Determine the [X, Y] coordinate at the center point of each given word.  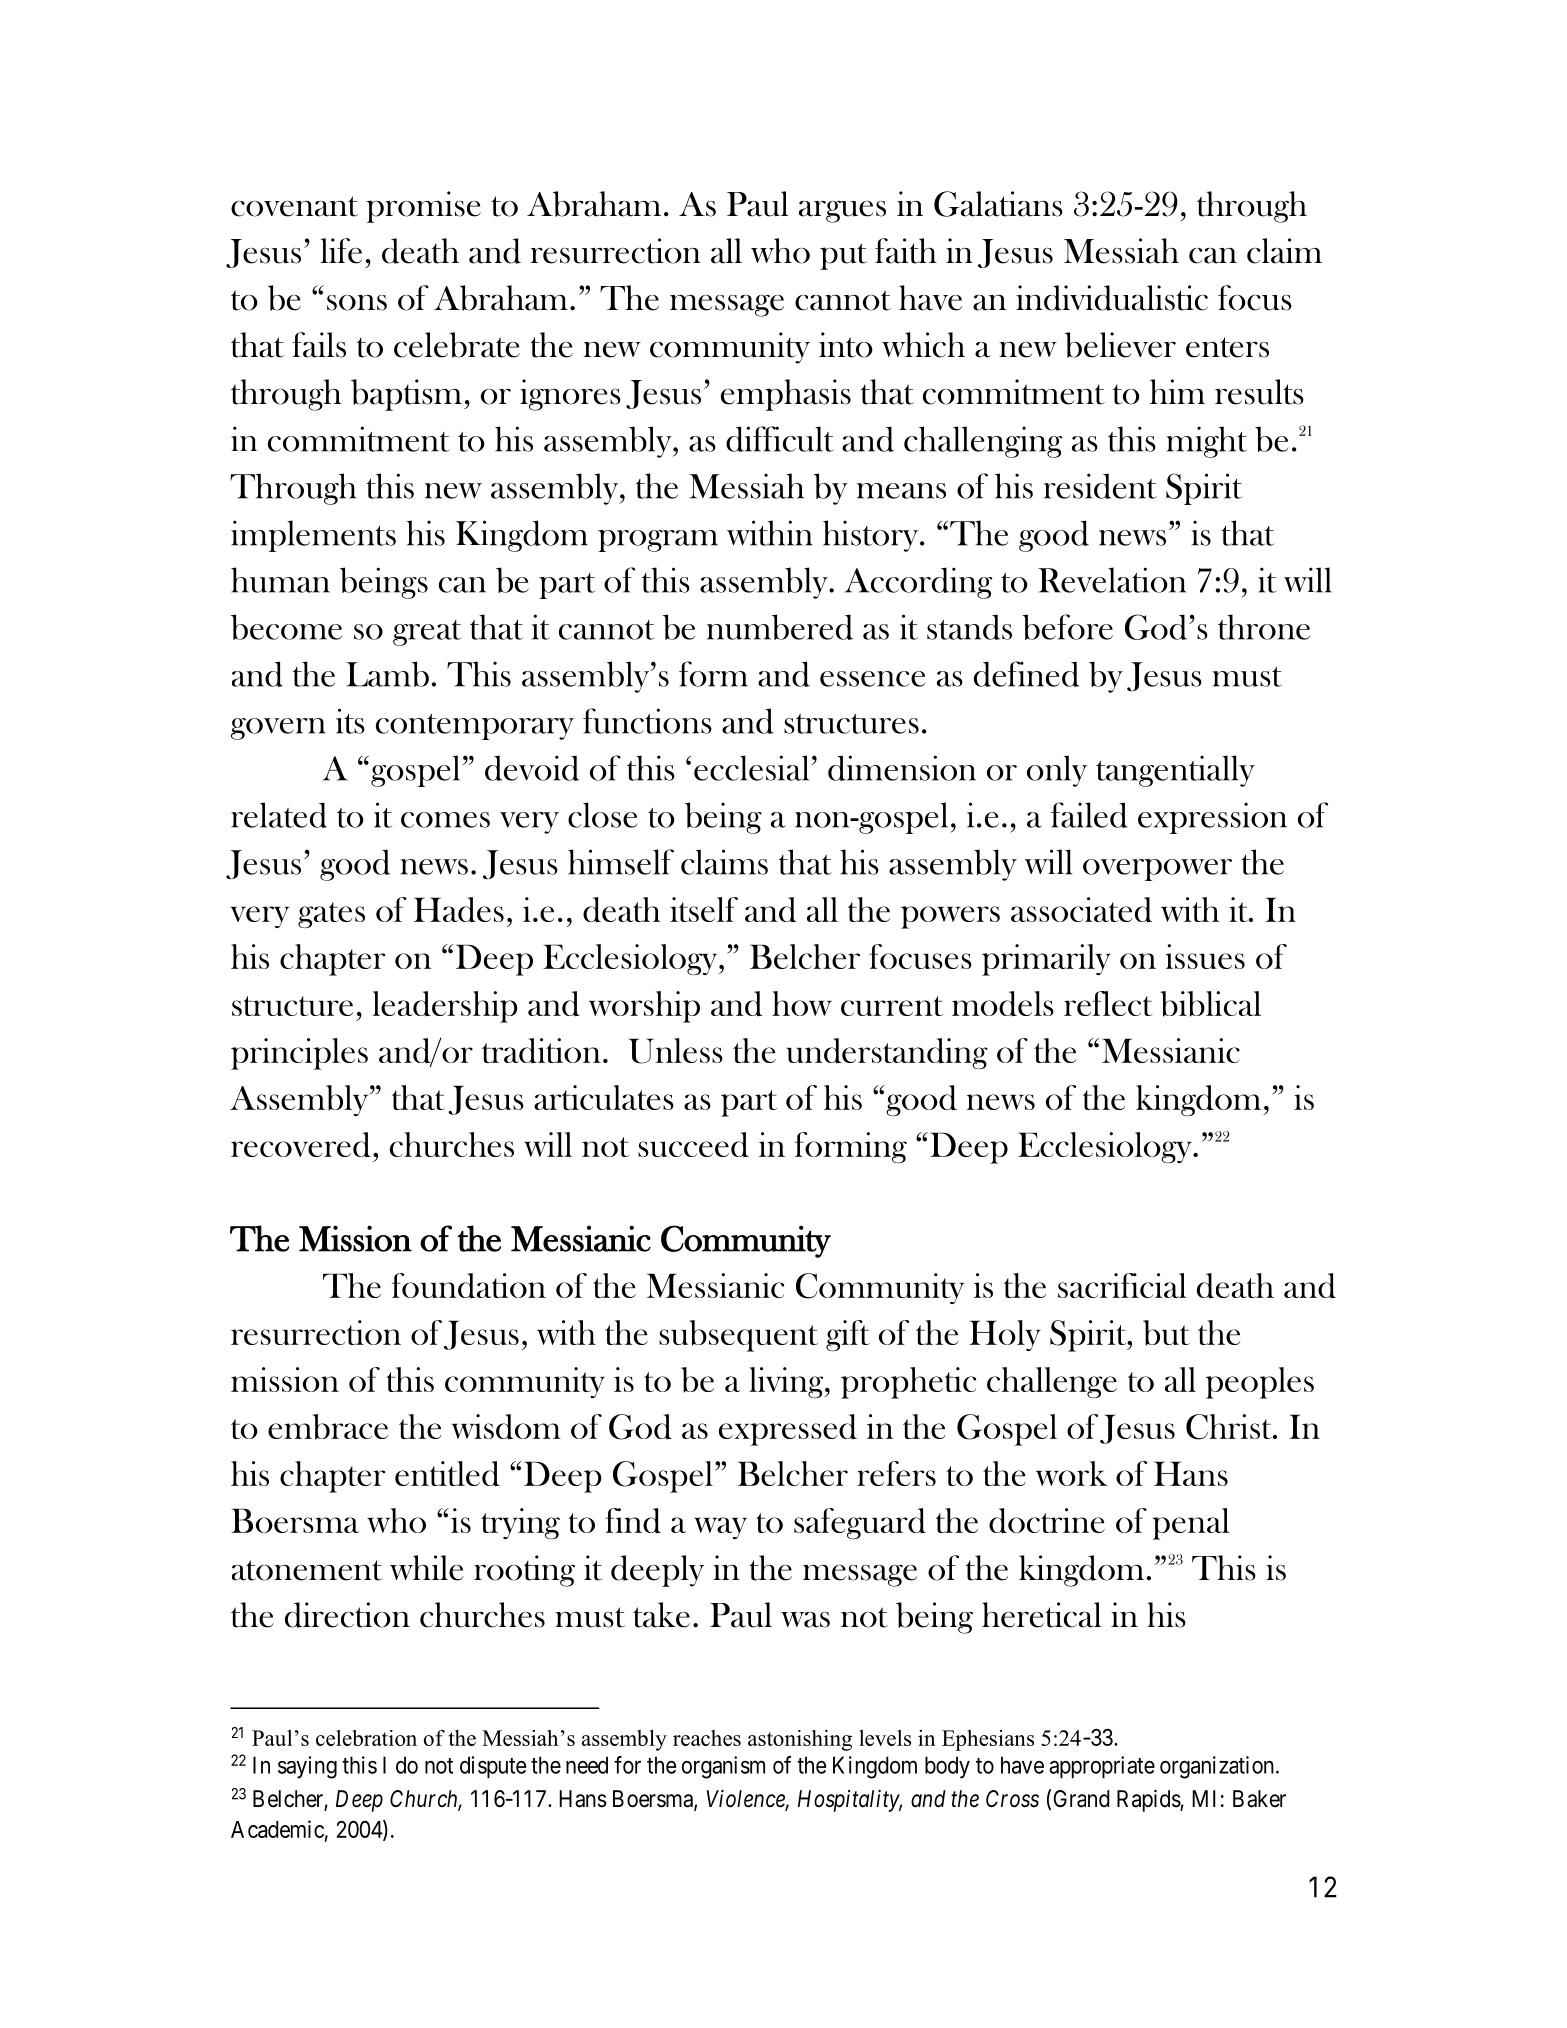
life [341, 251]
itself [704, 909]
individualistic [1112, 298]
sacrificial [1122, 1285]
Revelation [1112, 580]
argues [842, 212]
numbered [780, 627]
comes [445, 820]
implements [313, 536]
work [1072, 1473]
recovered [301, 1144]
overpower [1157, 870]
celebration [366, 1738]
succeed [693, 1144]
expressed [788, 1430]
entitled [447, 1473]
